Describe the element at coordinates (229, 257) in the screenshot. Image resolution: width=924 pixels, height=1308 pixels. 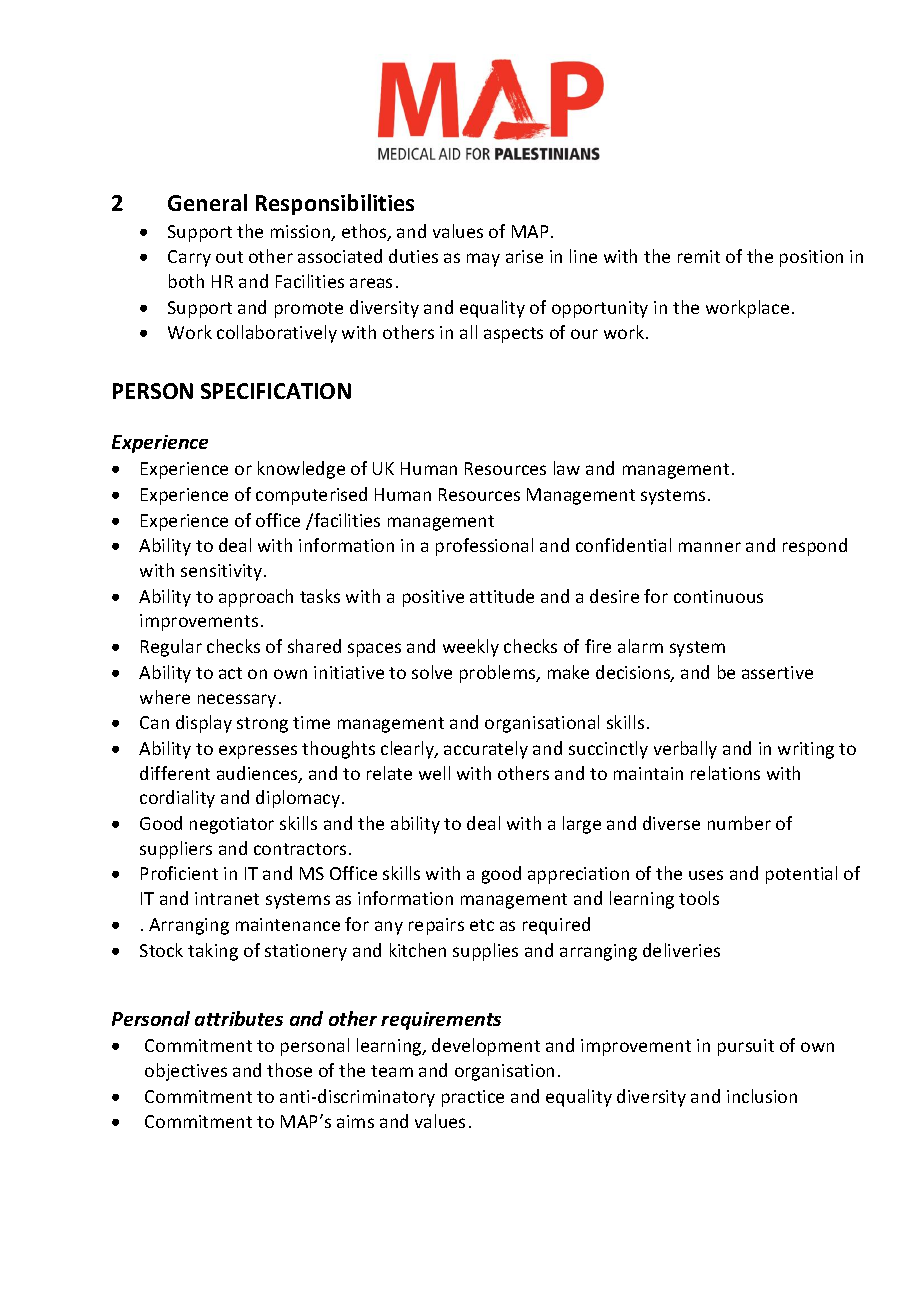
I see `out` at that location.
